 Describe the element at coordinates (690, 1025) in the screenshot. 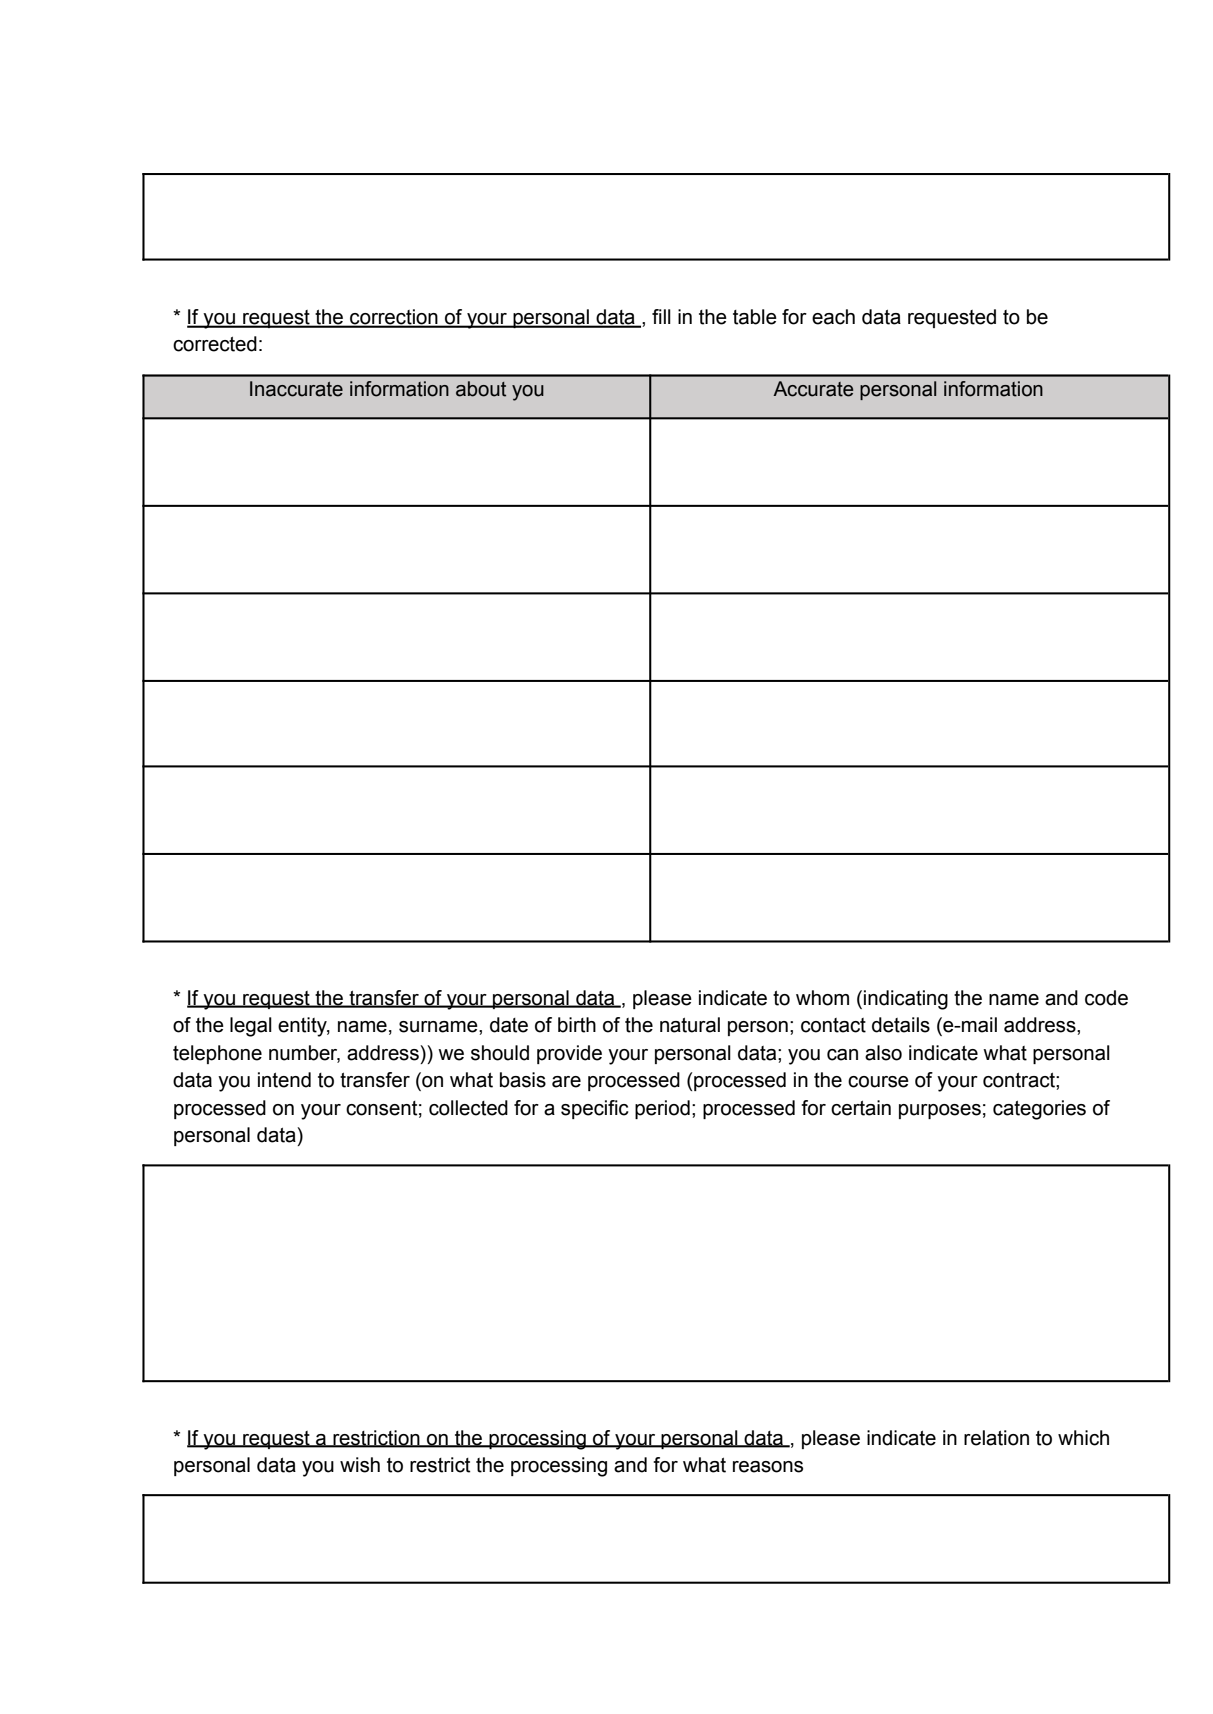

I see `natural` at that location.
